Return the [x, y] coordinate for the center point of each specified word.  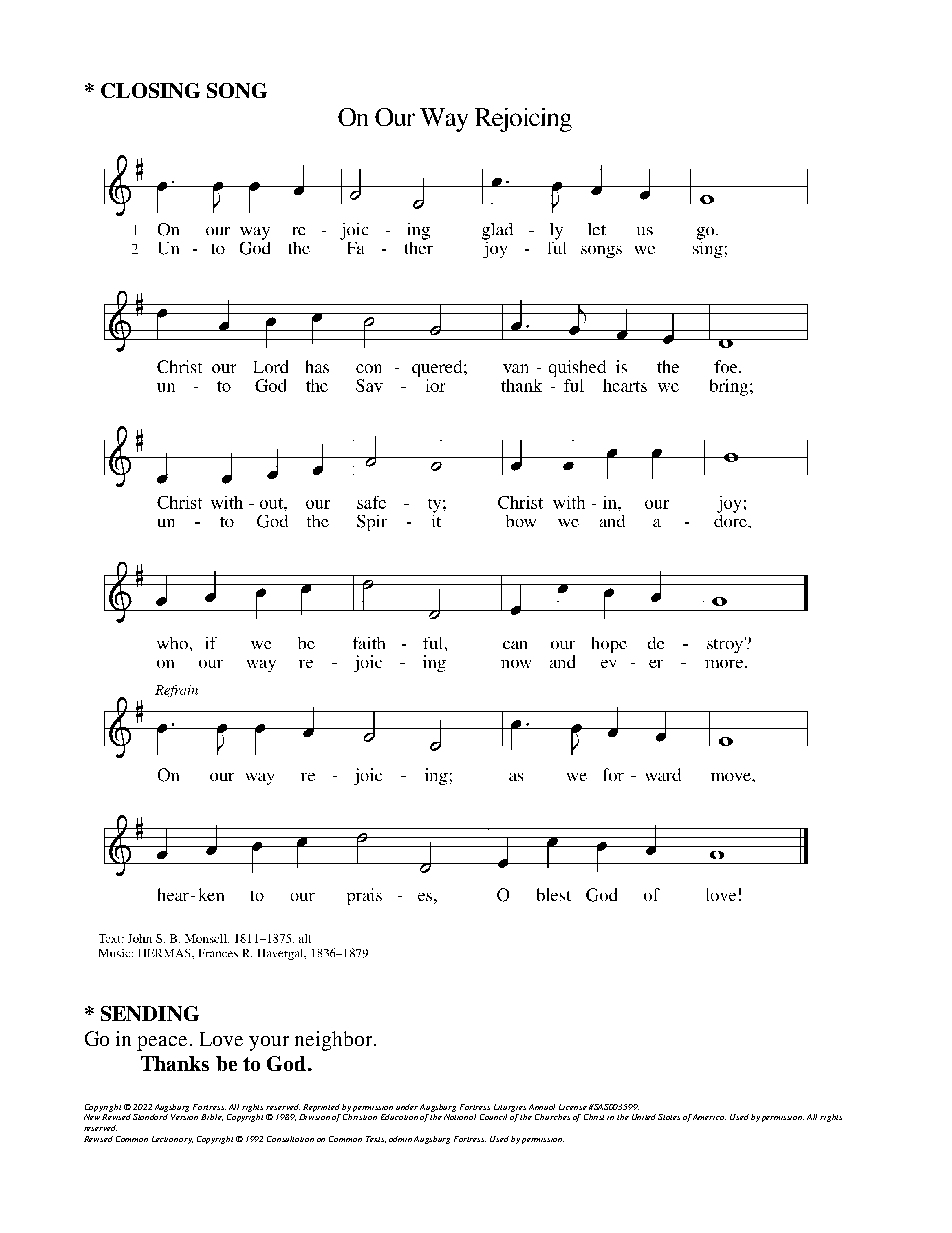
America [709, 1117]
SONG [237, 90]
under [407, 1107]
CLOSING [150, 90]
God [288, 1063]
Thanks [175, 1063]
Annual [542, 1107]
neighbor [333, 1041]
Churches [552, 1117]
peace [162, 1043]
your [269, 1043]
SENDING [150, 1013]
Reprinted [321, 1108]
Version [184, 1117]
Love [221, 1039]
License [573, 1107]
